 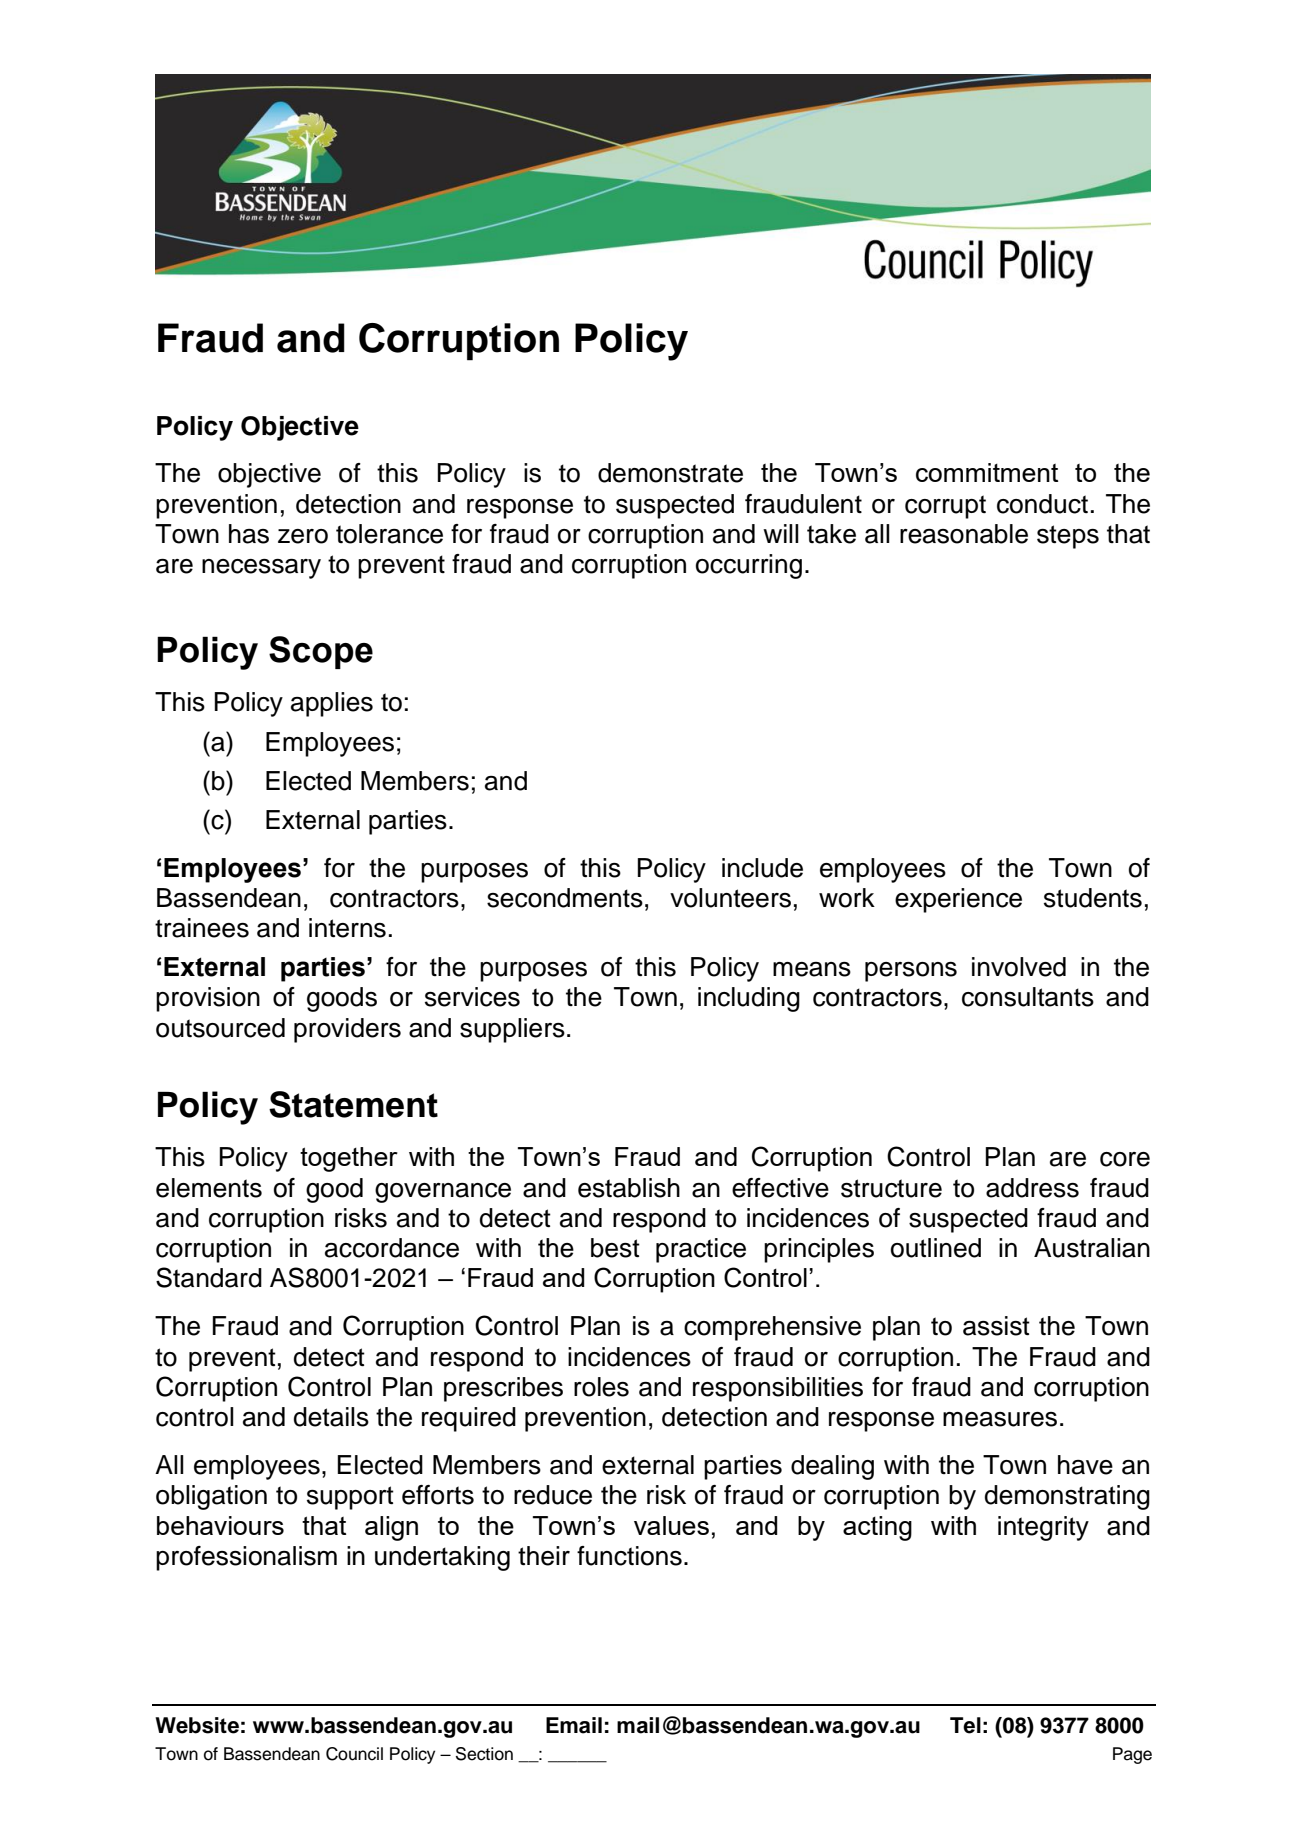 What do you see at coordinates (484, 1754) in the page?
I see `Section` at bounding box center [484, 1754].
